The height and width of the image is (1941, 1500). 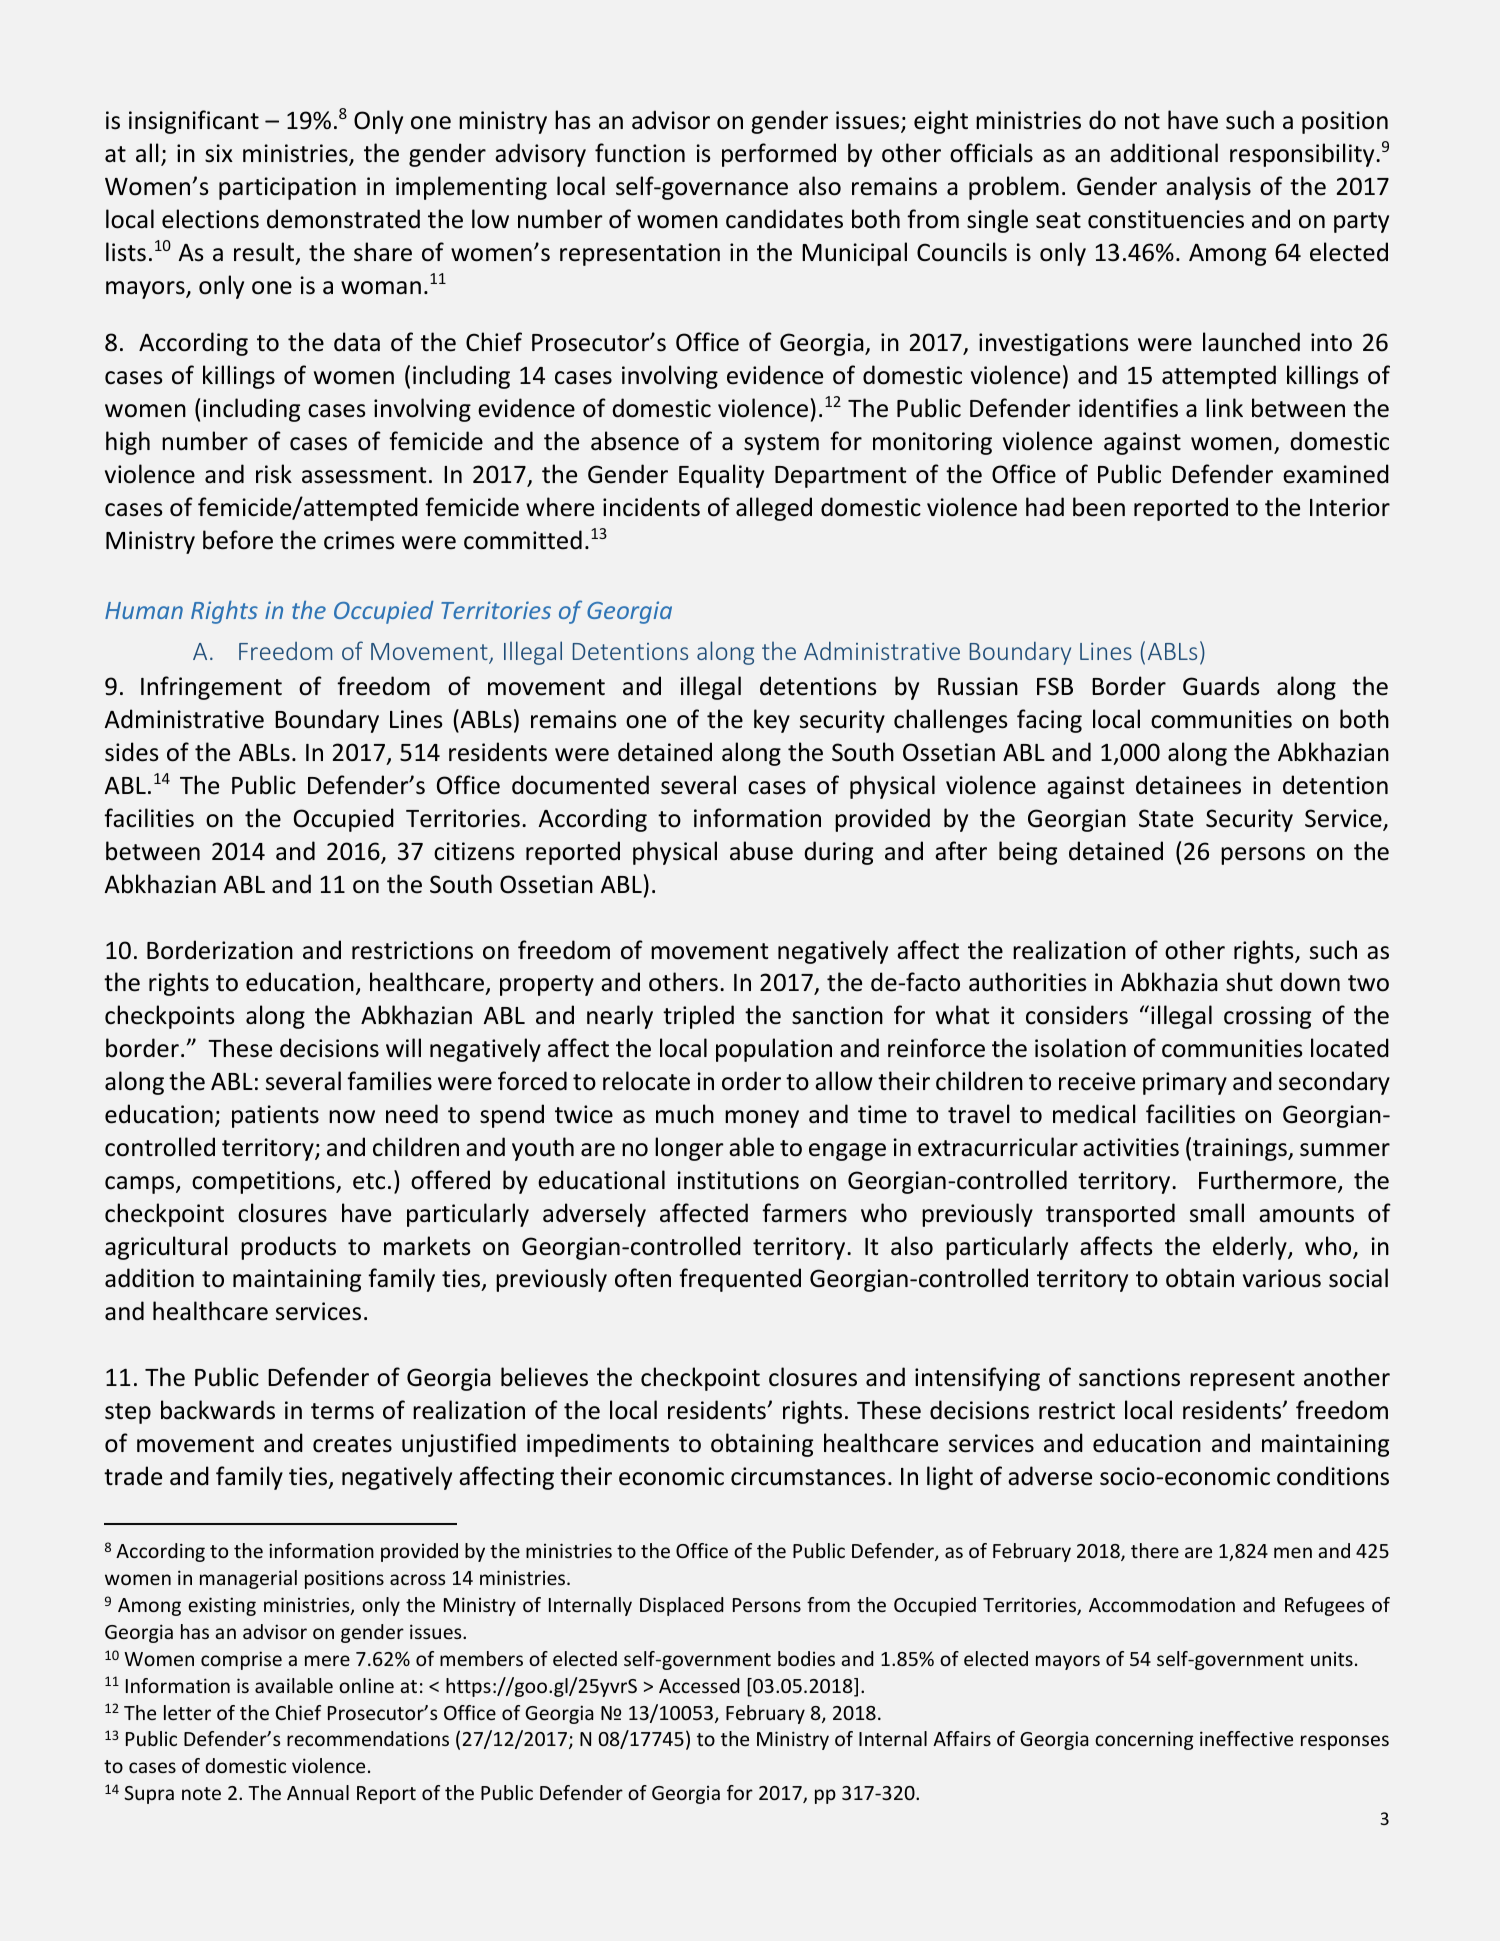 What do you see at coordinates (1249, 982) in the image?
I see `shut` at bounding box center [1249, 982].
